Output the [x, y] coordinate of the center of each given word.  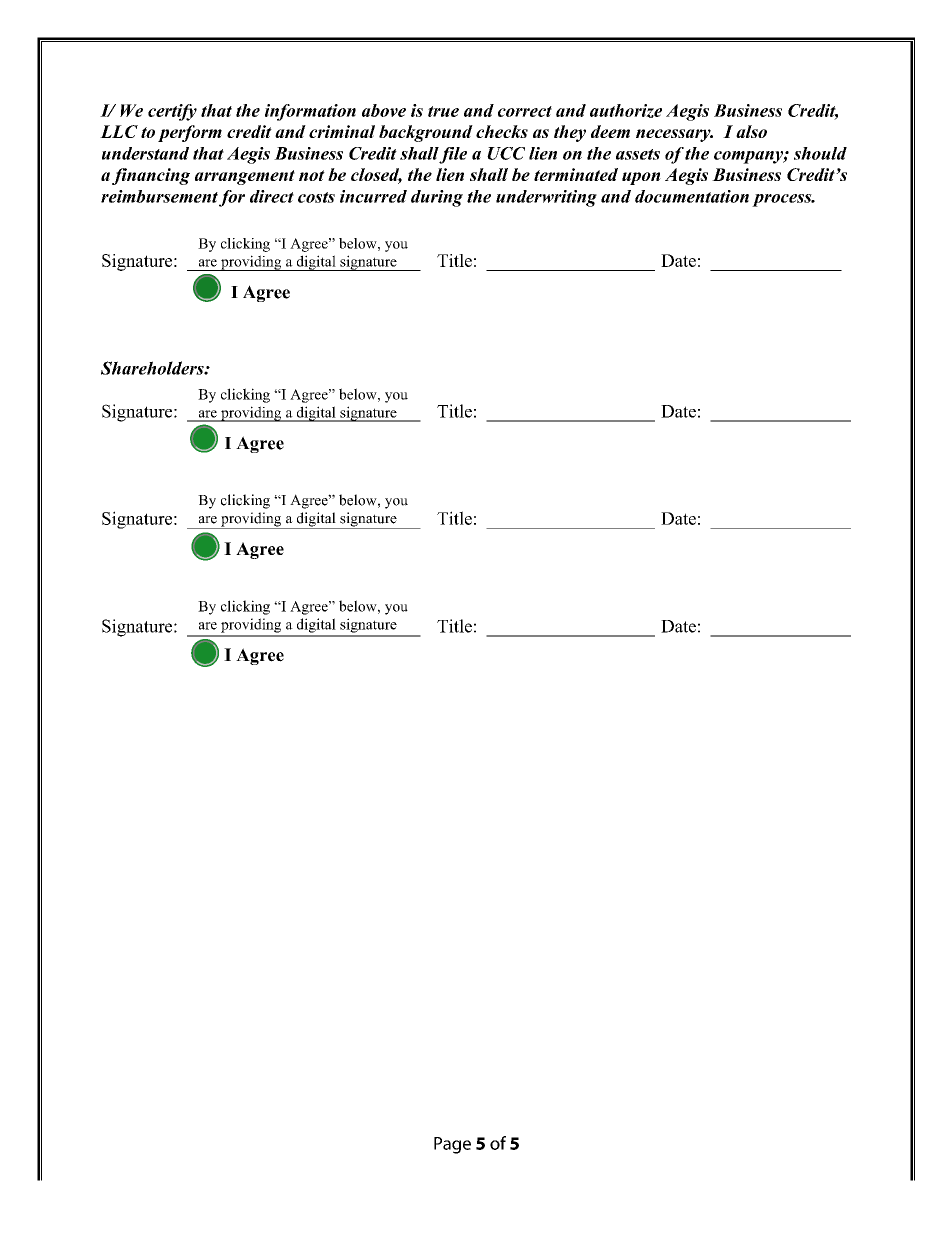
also [751, 131]
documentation [692, 196]
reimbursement [159, 196]
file [453, 155]
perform [190, 133]
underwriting [546, 198]
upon [641, 178]
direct [272, 196]
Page [452, 1145]
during [437, 198]
